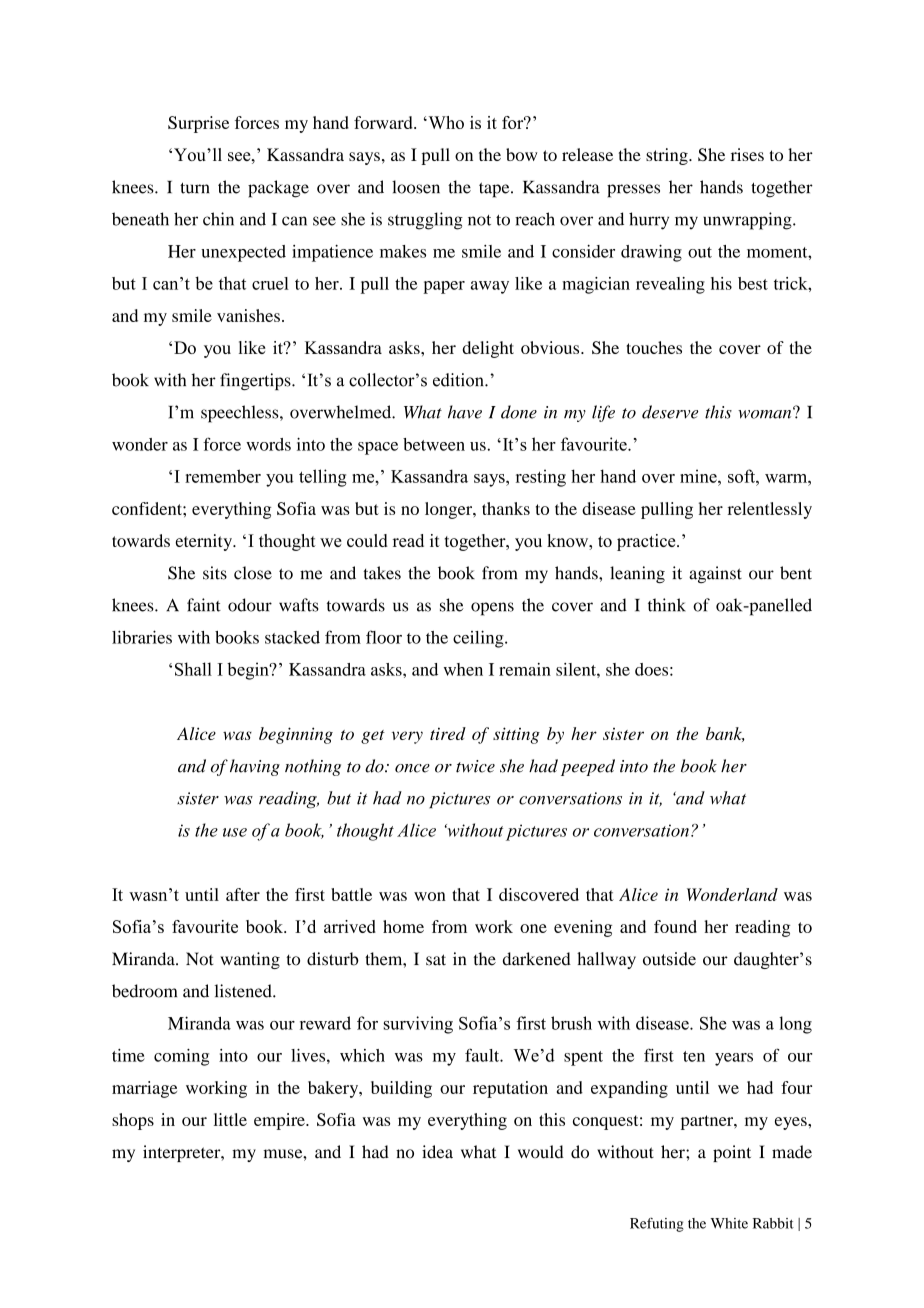 This image has height=1308, width=924. I want to click on thanks, so click(506, 508).
